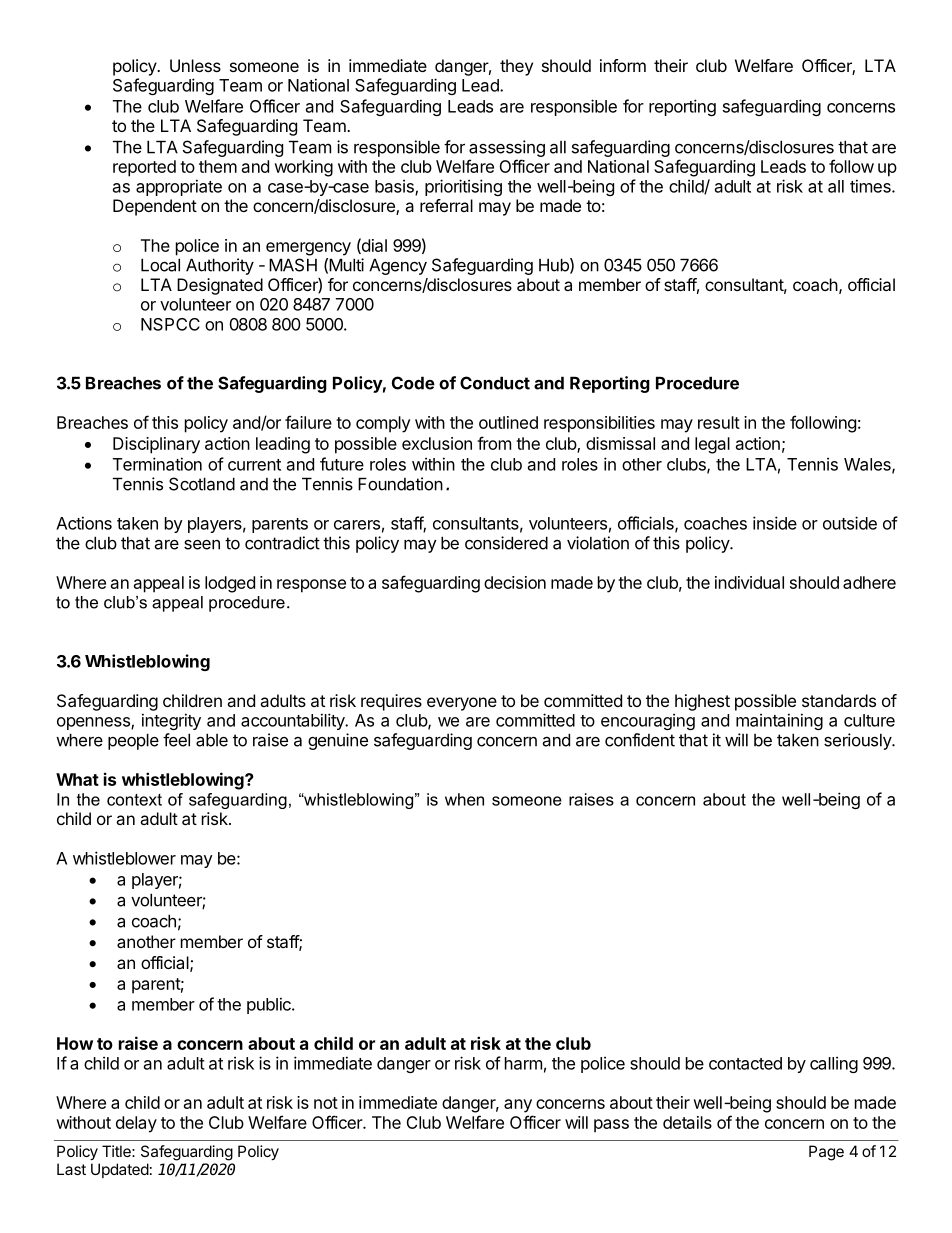  I want to click on delay, so click(136, 1124).
